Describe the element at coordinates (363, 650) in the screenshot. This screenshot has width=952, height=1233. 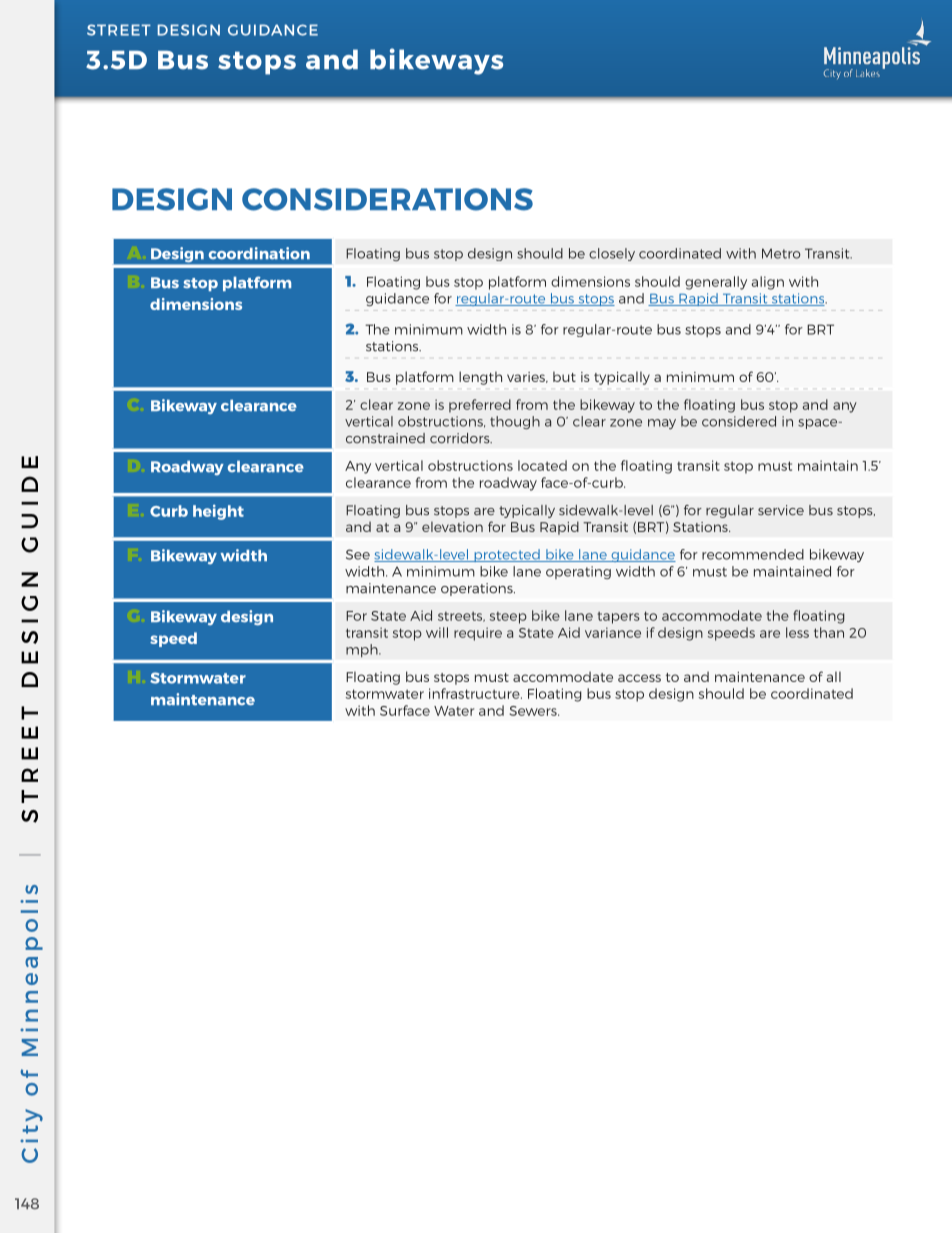
I see `mph` at that location.
